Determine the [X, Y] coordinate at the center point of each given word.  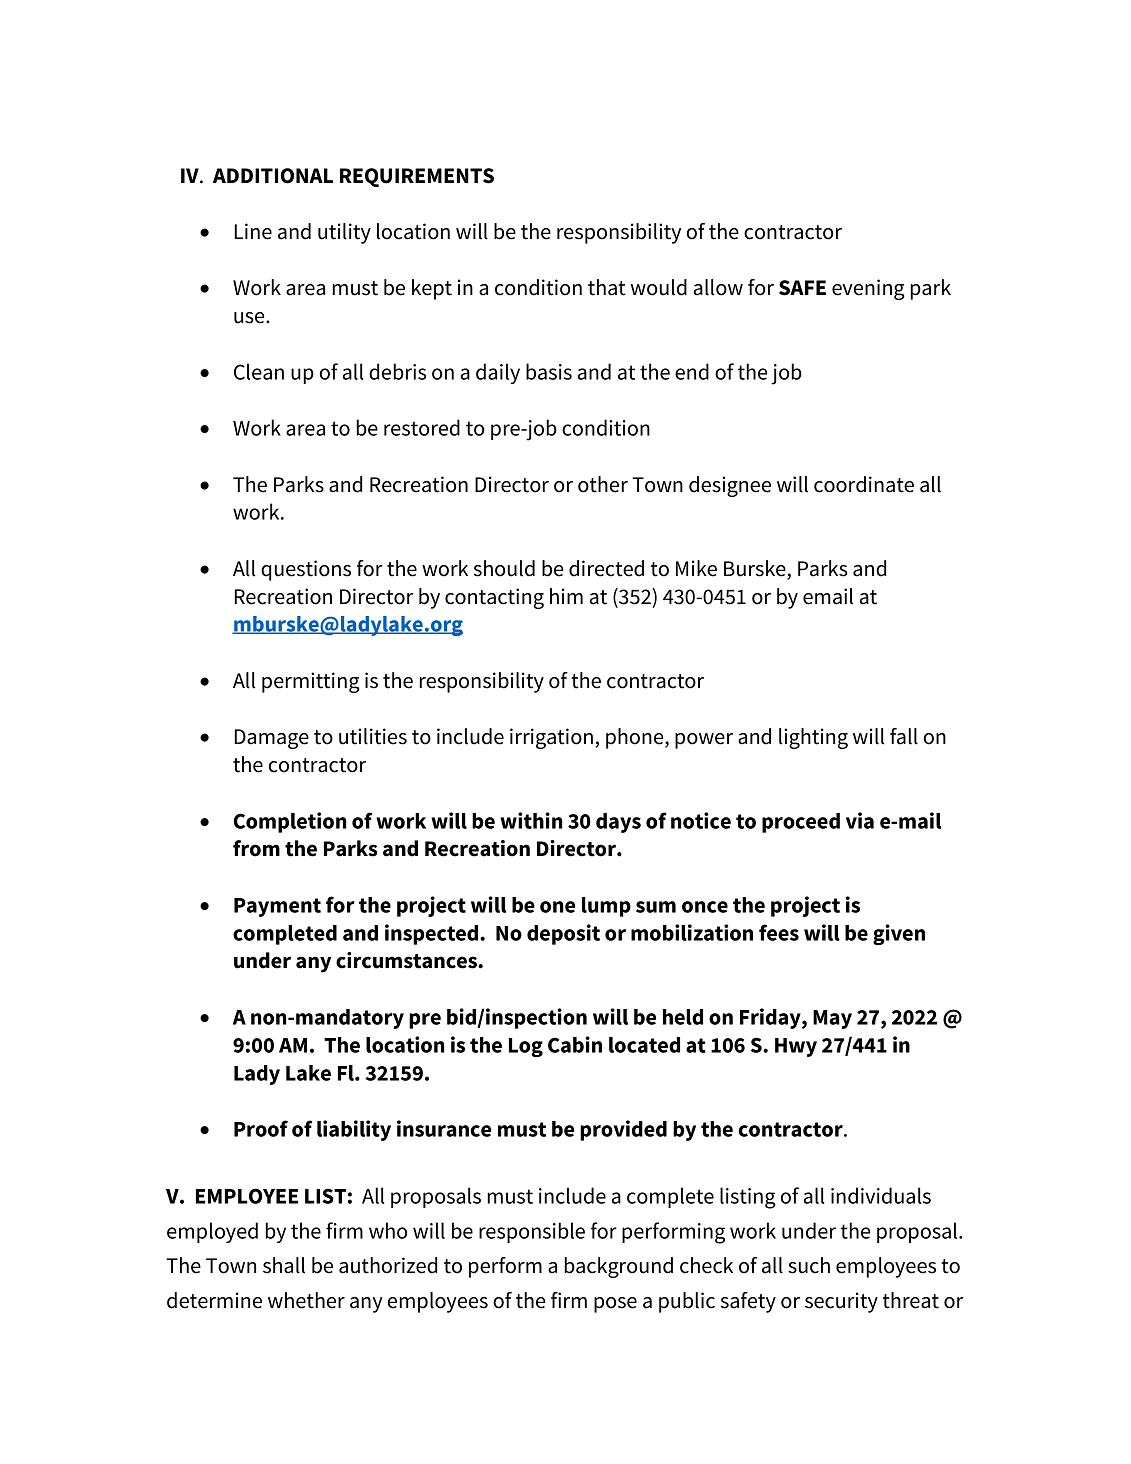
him [566, 596]
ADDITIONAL [273, 176]
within [531, 820]
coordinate [864, 484]
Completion [290, 822]
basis [549, 371]
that [607, 287]
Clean [259, 371]
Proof [261, 1128]
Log [526, 1047]
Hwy [796, 1047]
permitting [311, 682]
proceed [801, 823]
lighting [813, 738]
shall [284, 1265]
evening [868, 289]
